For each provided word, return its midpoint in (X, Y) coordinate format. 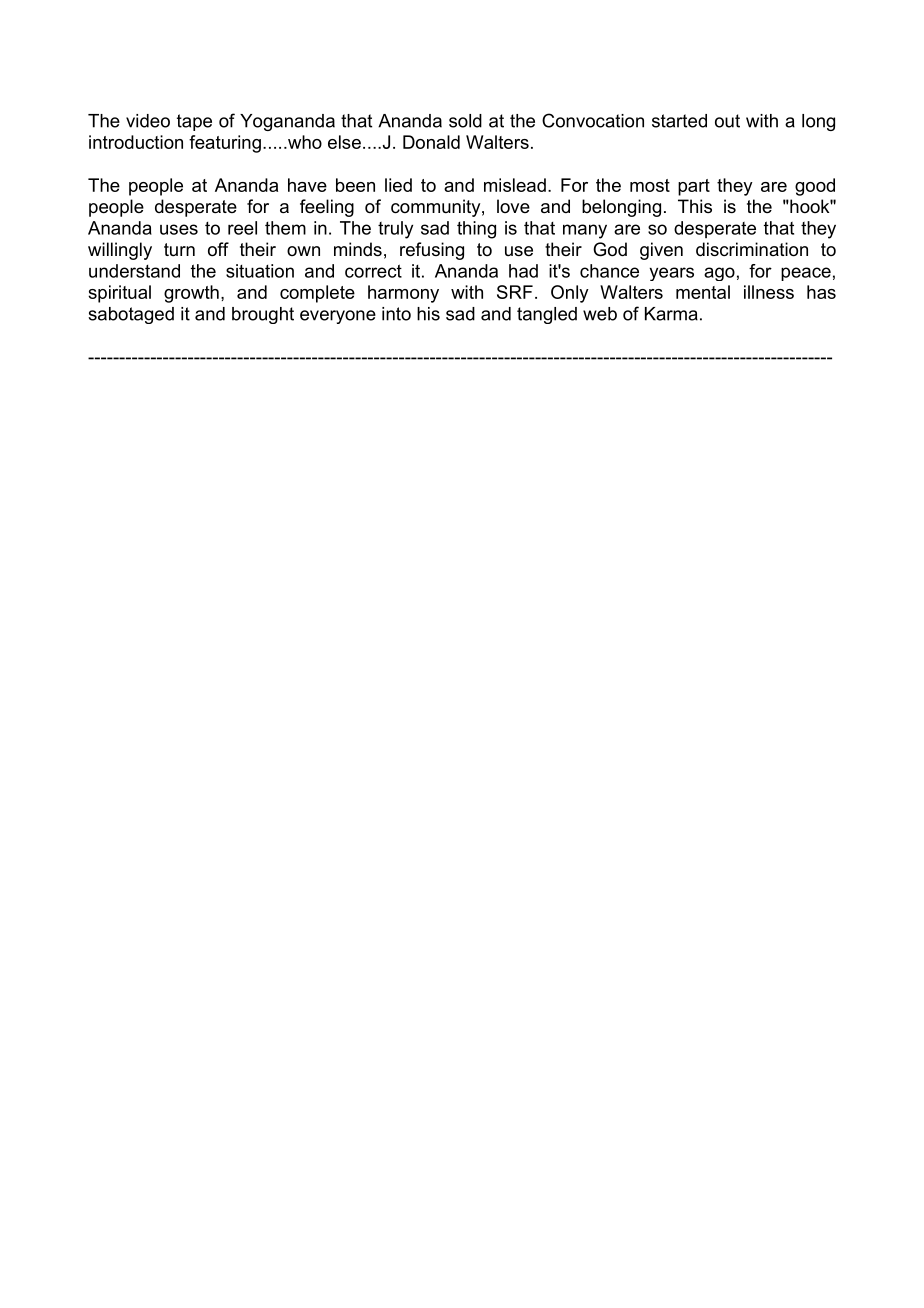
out (727, 121)
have (307, 185)
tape (194, 122)
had (523, 271)
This (695, 206)
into (396, 314)
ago (719, 274)
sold (465, 121)
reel (242, 228)
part (694, 187)
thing (476, 230)
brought (263, 315)
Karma (671, 314)
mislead (515, 185)
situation (260, 271)
